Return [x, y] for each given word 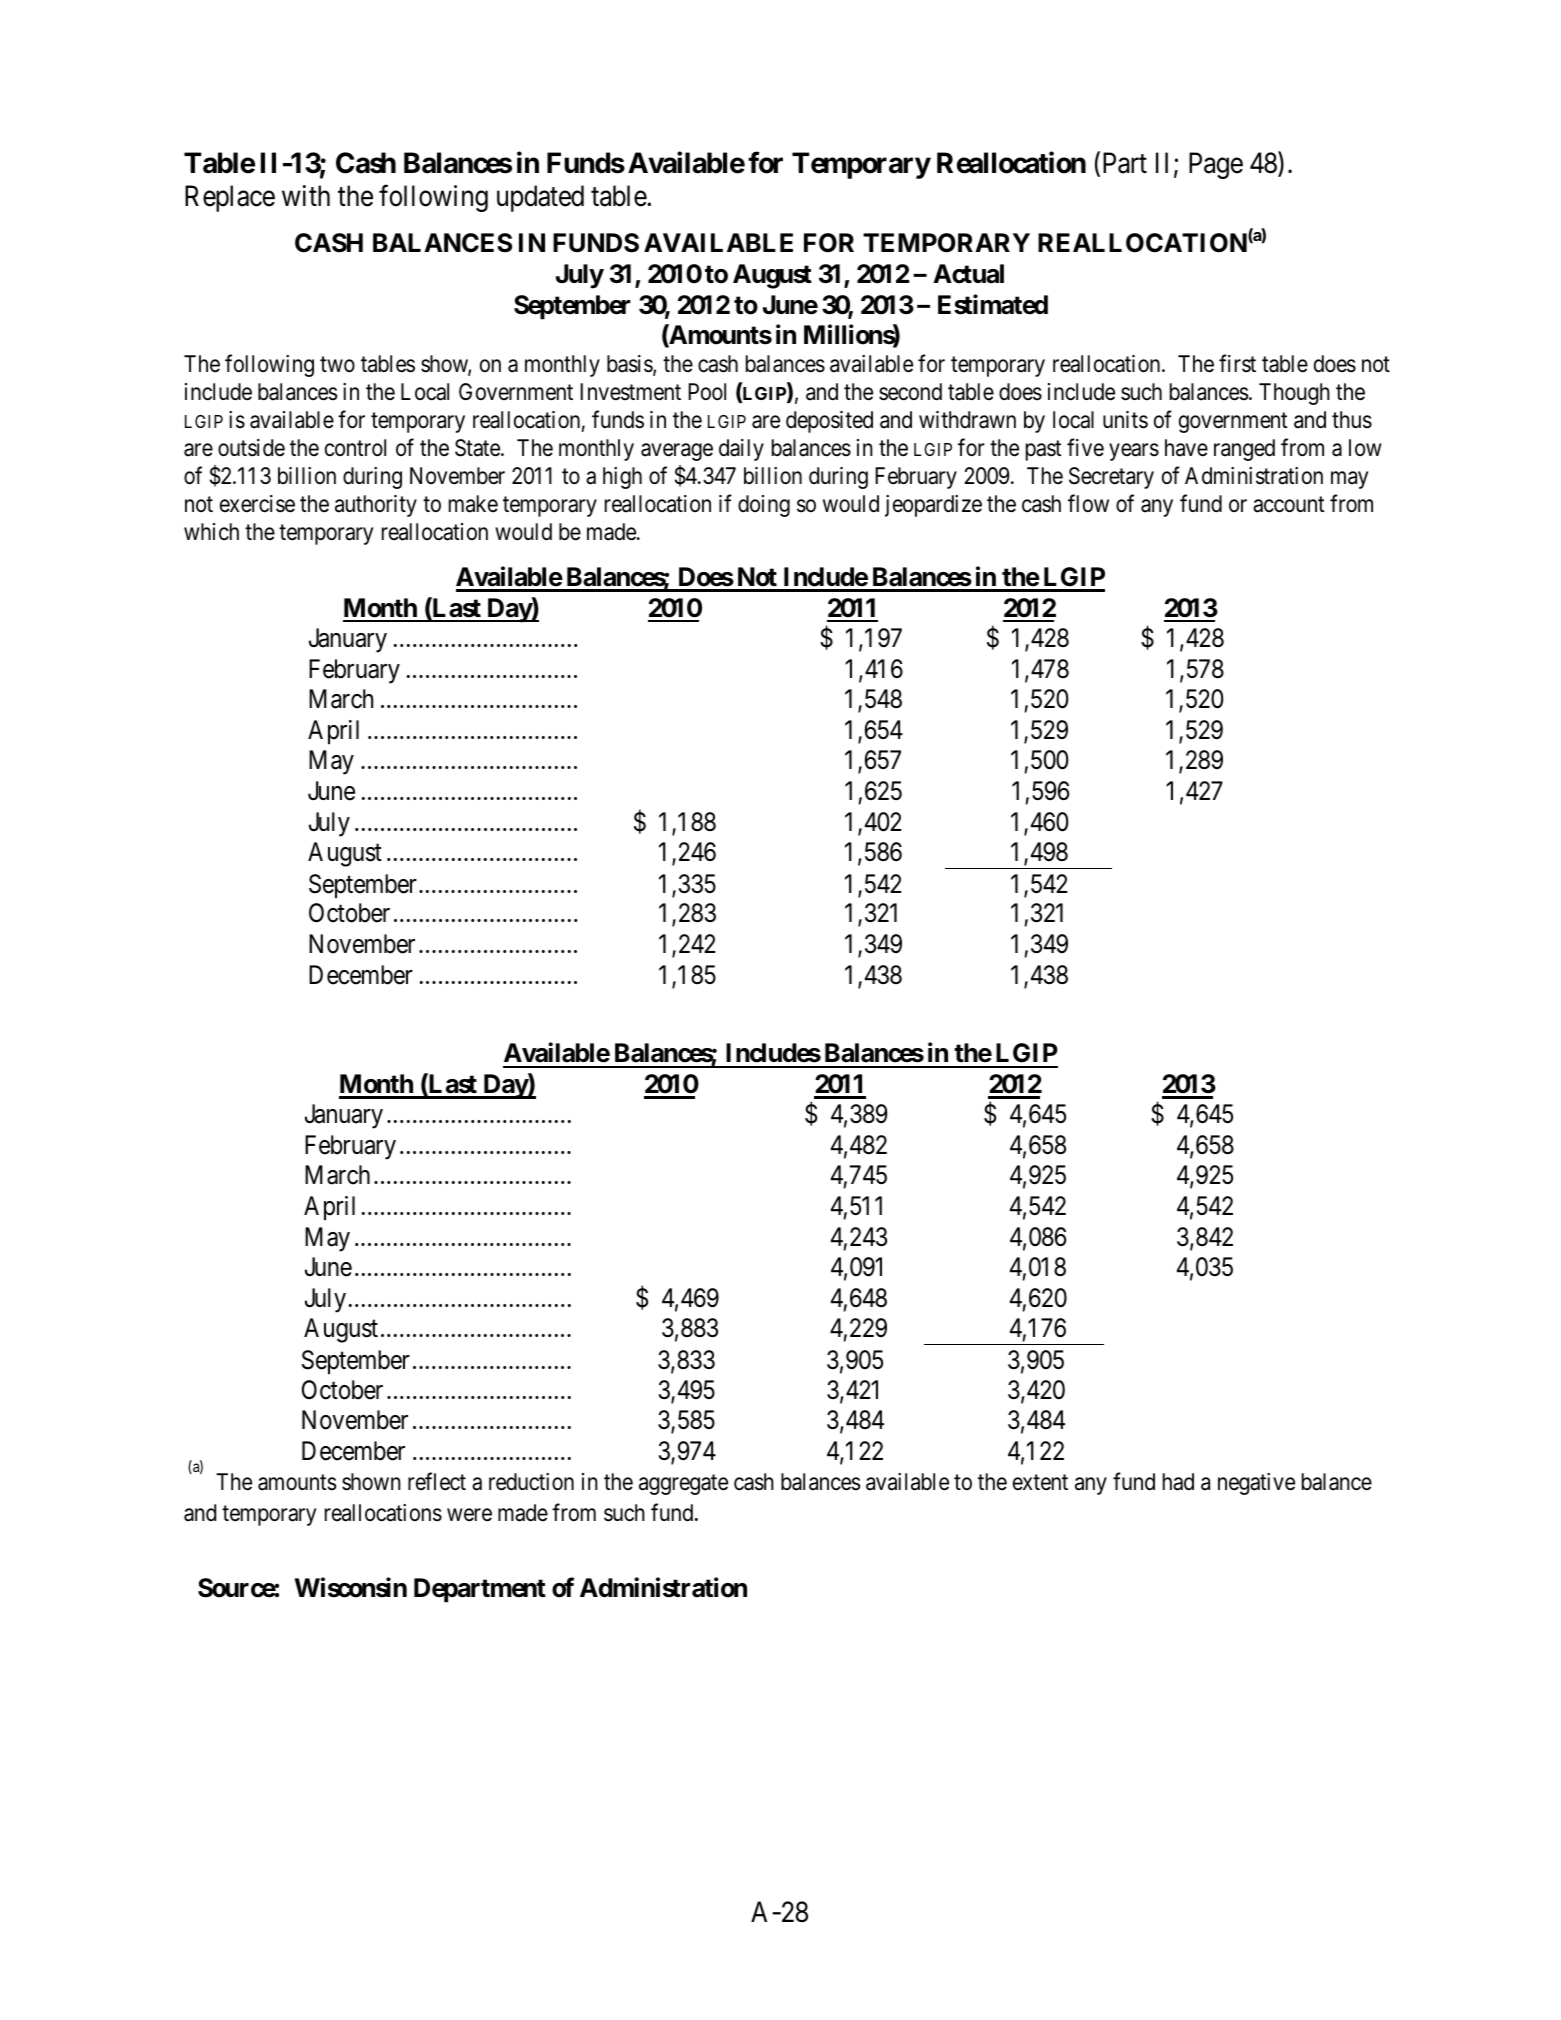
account [1288, 505]
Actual [968, 274]
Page [1216, 166]
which [211, 532]
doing [764, 506]
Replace [230, 198]
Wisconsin [351, 1588]
